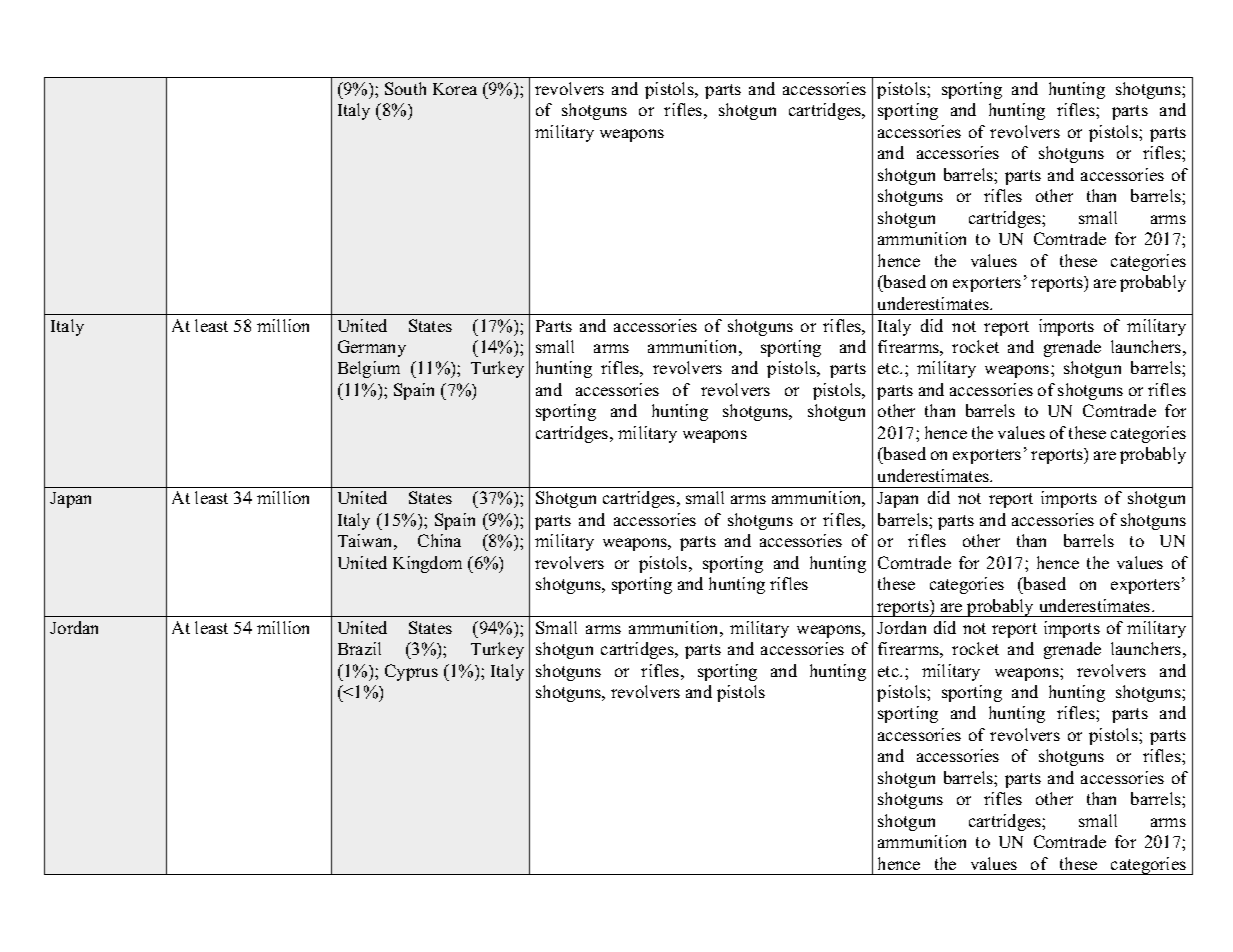 The width and height of the image is (1233, 952). What do you see at coordinates (439, 540) in the image?
I see `China` at bounding box center [439, 540].
